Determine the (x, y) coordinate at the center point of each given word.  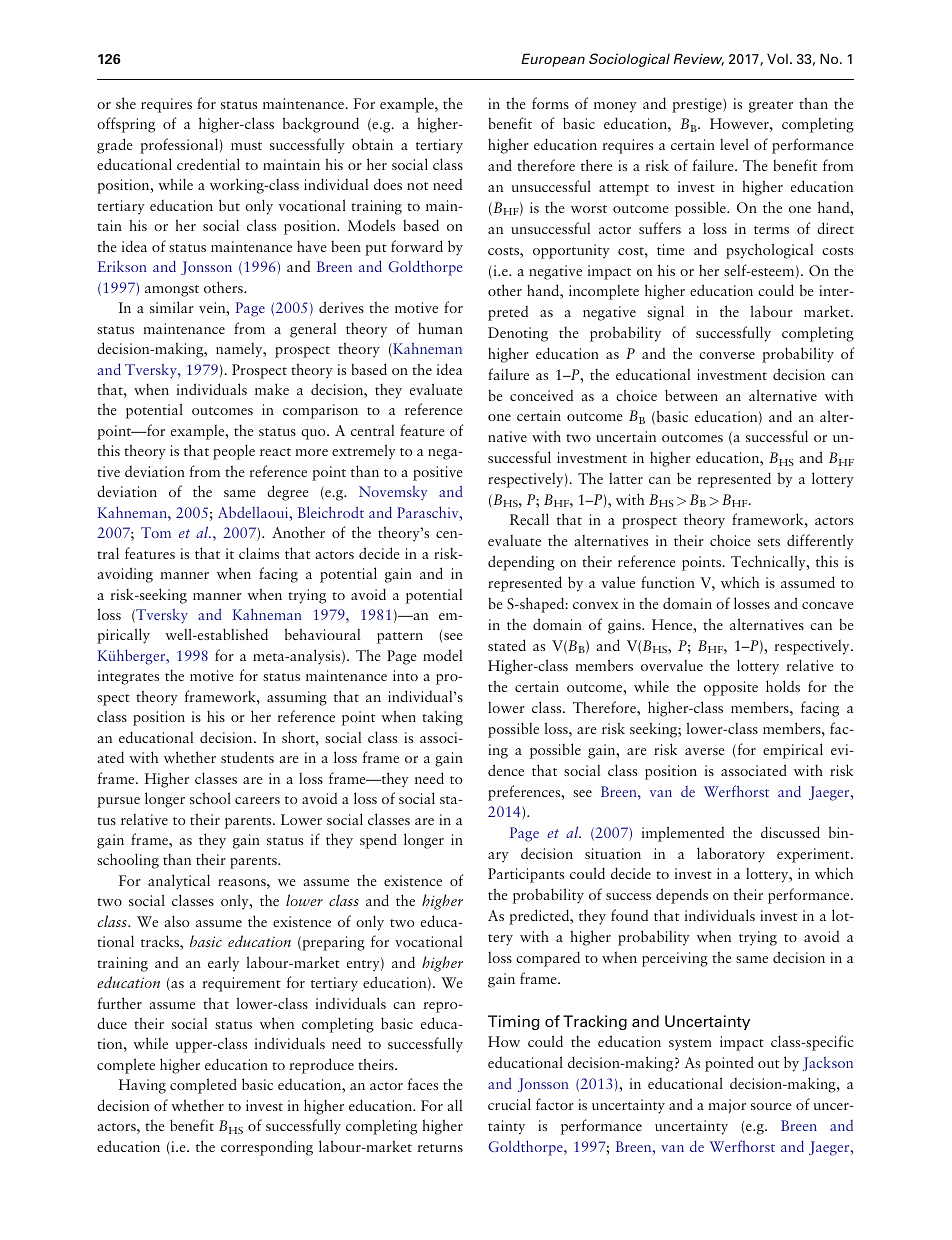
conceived (541, 395)
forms (550, 103)
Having (142, 1086)
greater (771, 107)
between (691, 395)
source (771, 1106)
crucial (509, 1104)
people (234, 452)
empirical (793, 751)
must (246, 146)
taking (442, 718)
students (247, 757)
